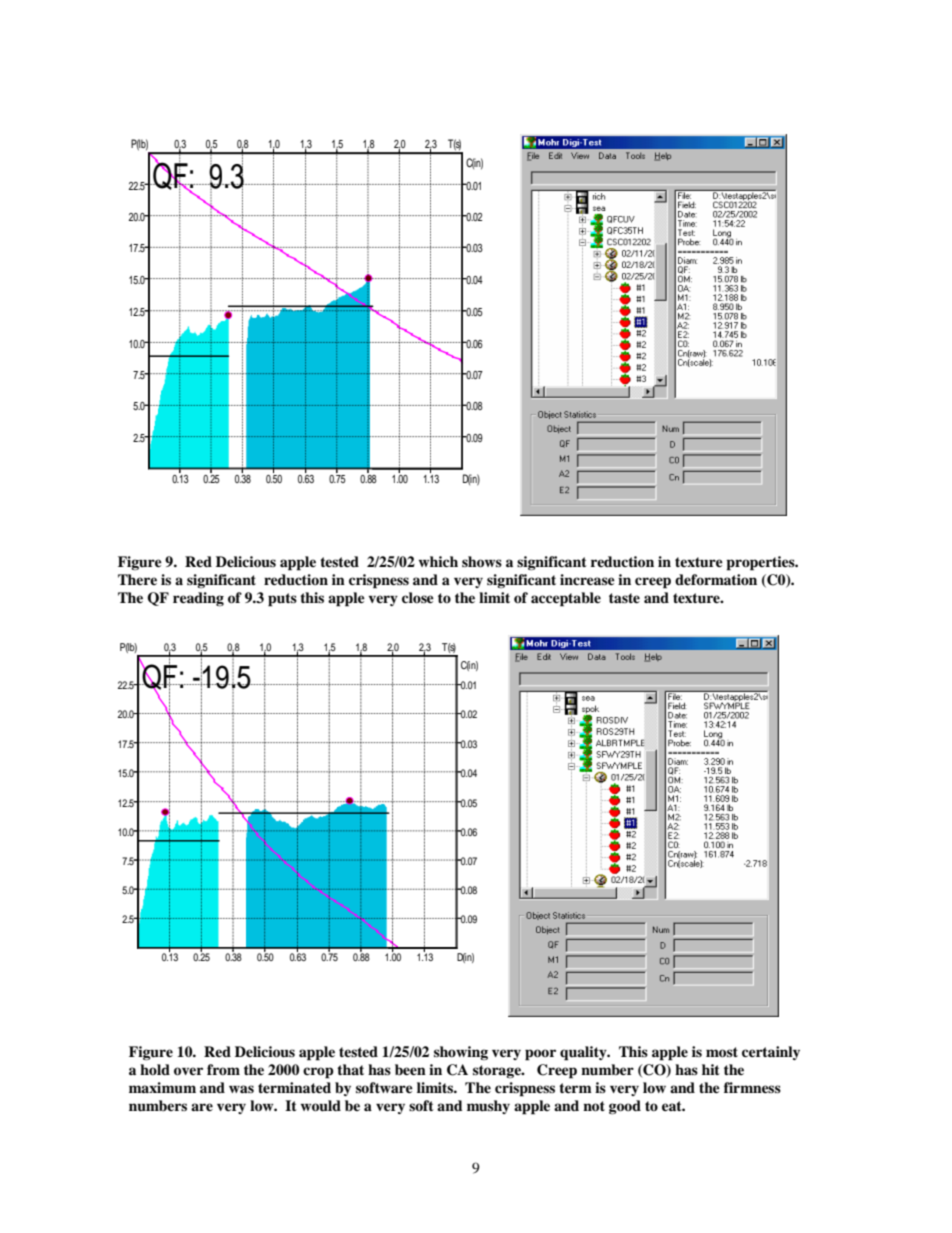 The image size is (952, 1233). Describe the element at coordinates (438, 561) in the screenshot. I see `which` at that location.
